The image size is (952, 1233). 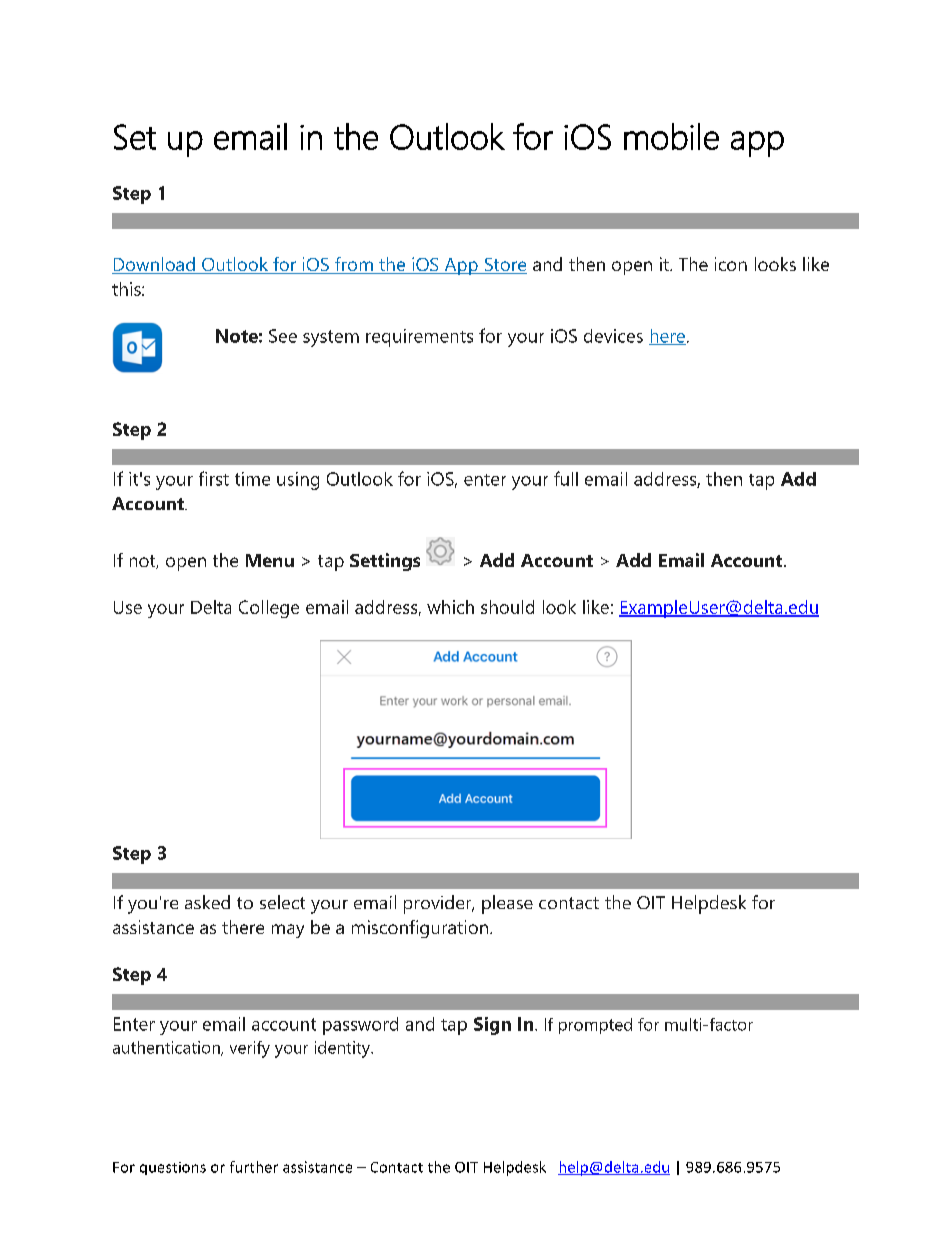 What do you see at coordinates (419, 338) in the image?
I see `requirements` at bounding box center [419, 338].
